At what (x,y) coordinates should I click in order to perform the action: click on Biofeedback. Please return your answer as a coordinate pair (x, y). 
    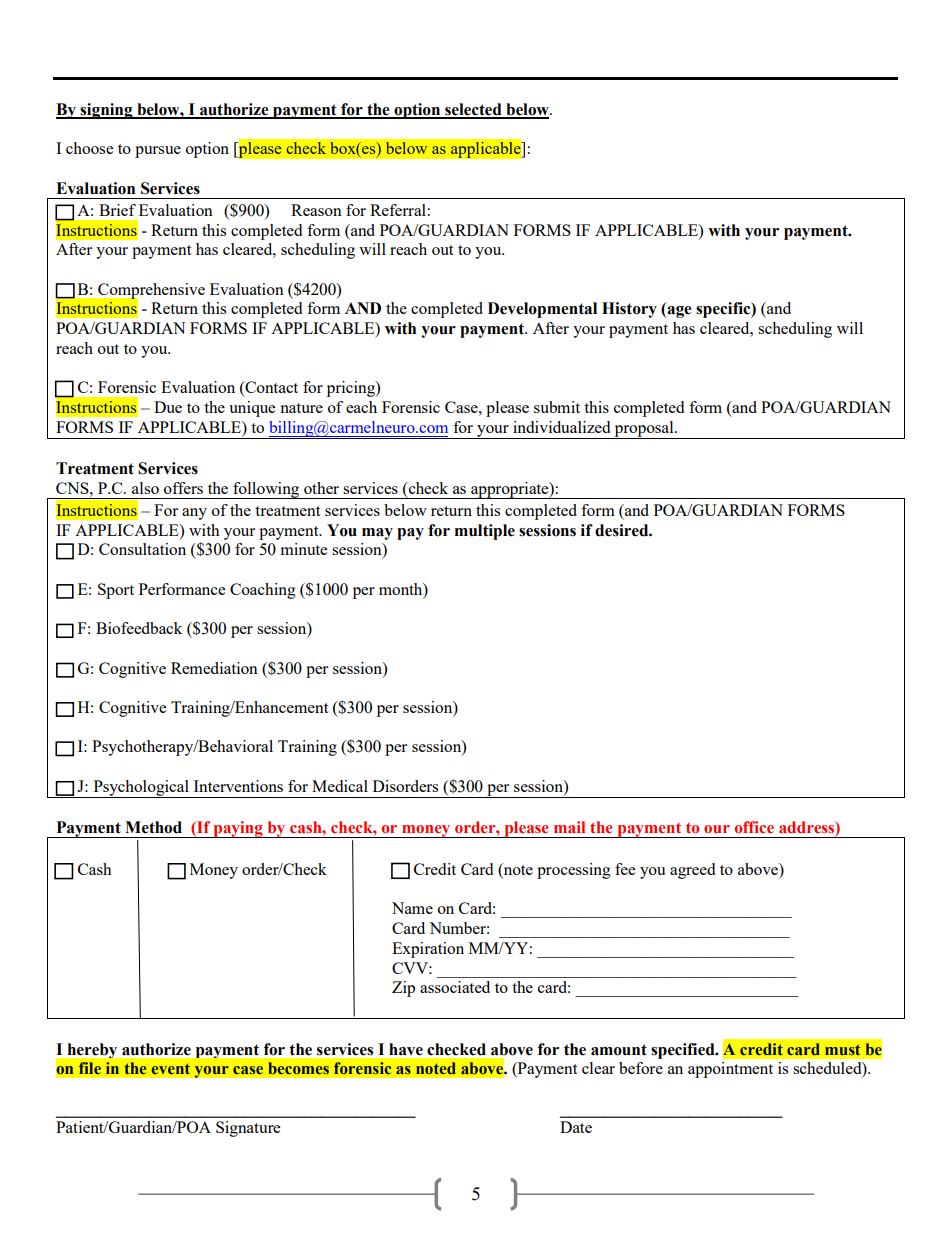
    Looking at the image, I should click on (139, 628).
